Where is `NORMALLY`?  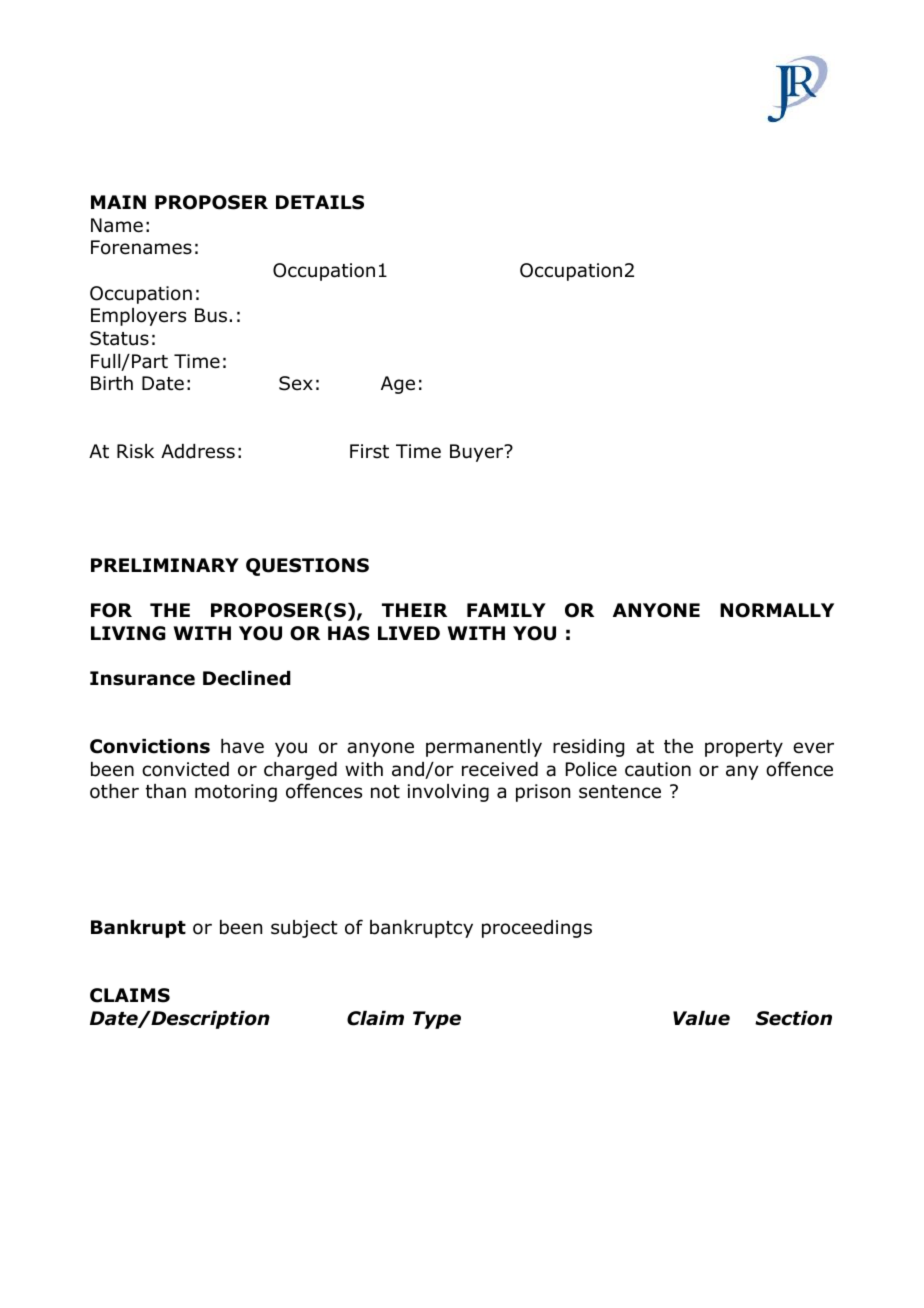
NORMALLY is located at coordinates (777, 610).
